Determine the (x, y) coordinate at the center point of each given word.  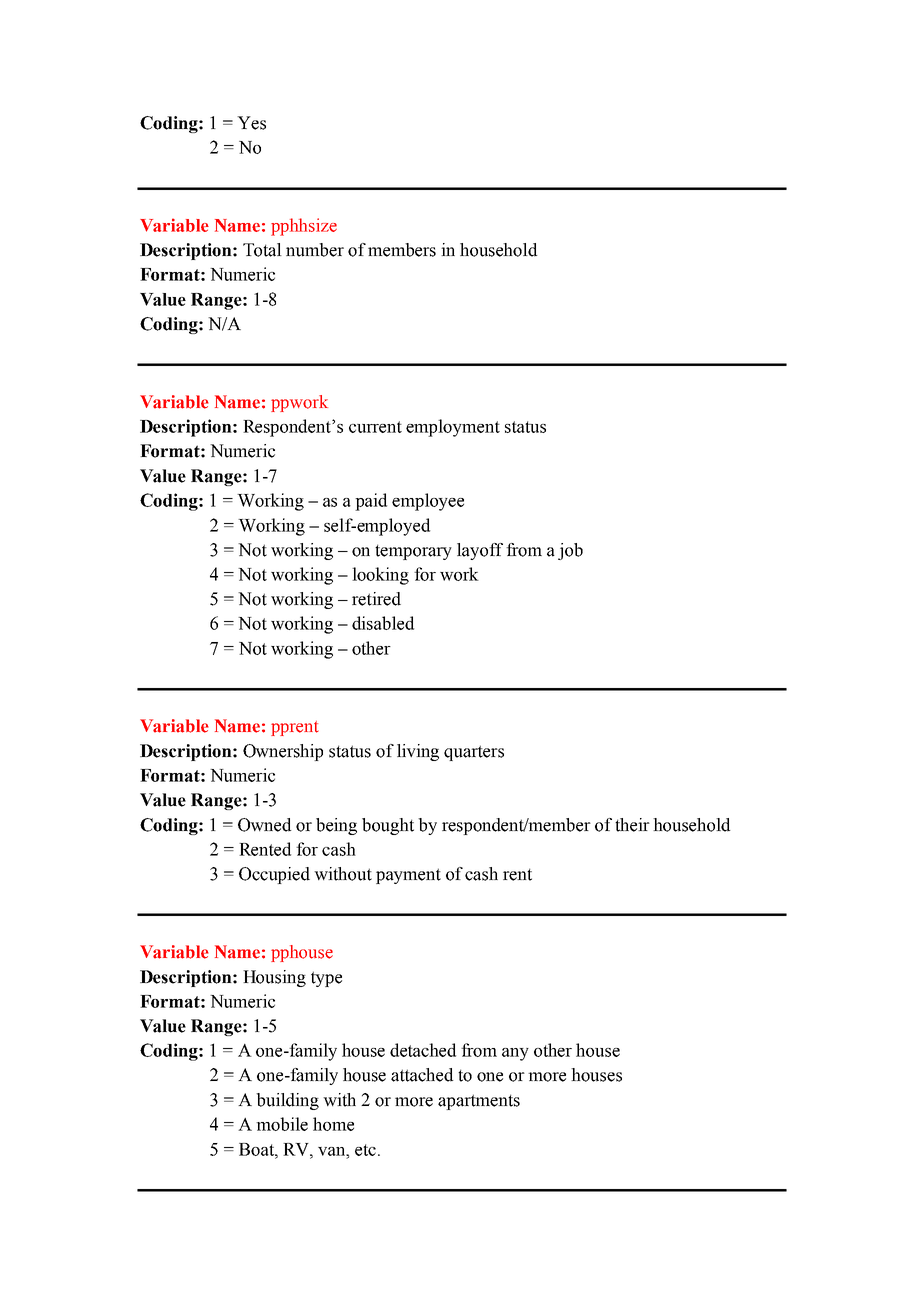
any (515, 1054)
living (418, 752)
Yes (251, 123)
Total (262, 250)
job (570, 551)
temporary (413, 552)
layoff (480, 551)
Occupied (274, 875)
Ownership (283, 752)
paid (371, 502)
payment (408, 876)
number (315, 250)
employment (453, 428)
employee (428, 502)
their (632, 825)
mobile (282, 1124)
